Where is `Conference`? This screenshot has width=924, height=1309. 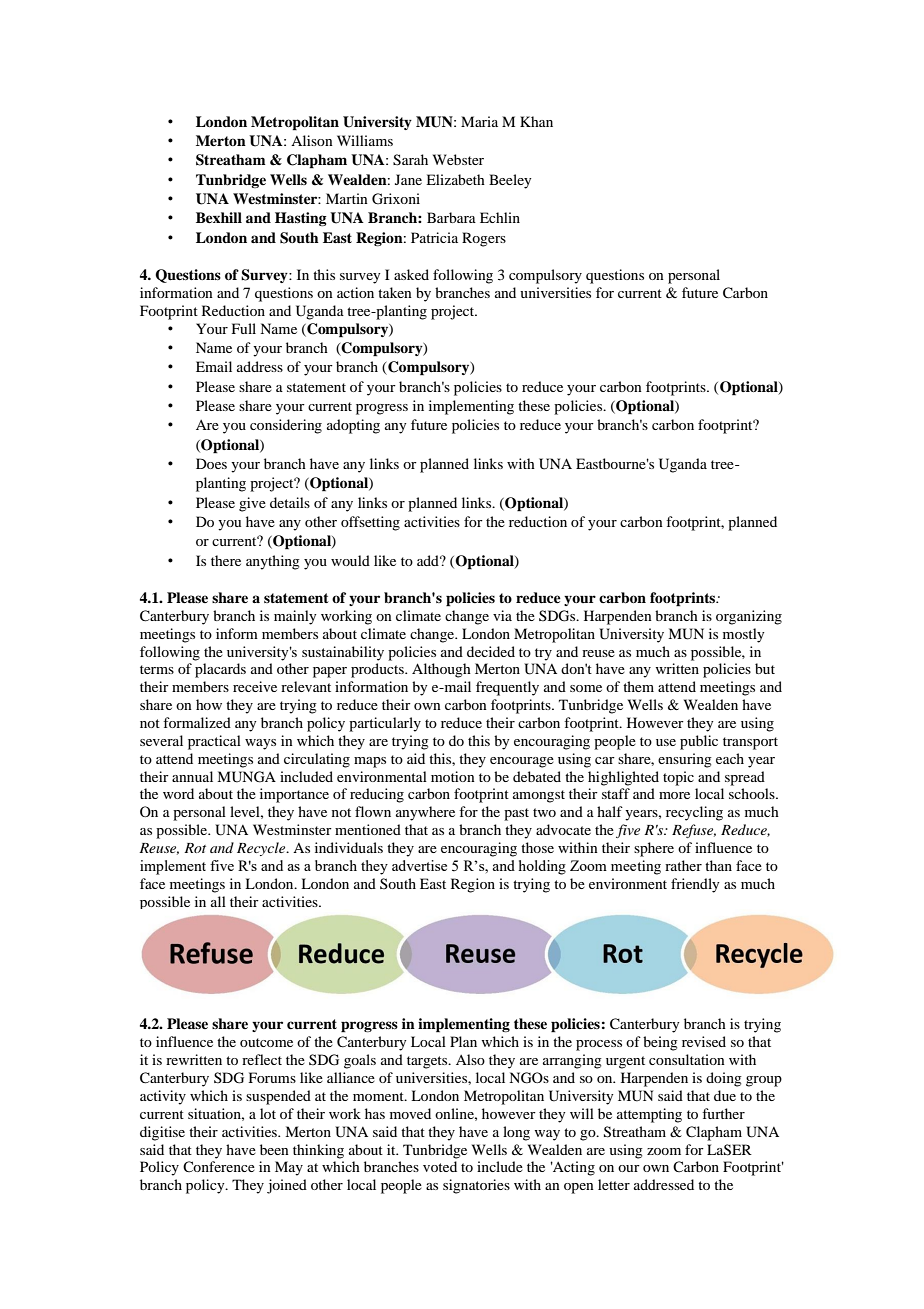
Conference is located at coordinates (219, 1166).
